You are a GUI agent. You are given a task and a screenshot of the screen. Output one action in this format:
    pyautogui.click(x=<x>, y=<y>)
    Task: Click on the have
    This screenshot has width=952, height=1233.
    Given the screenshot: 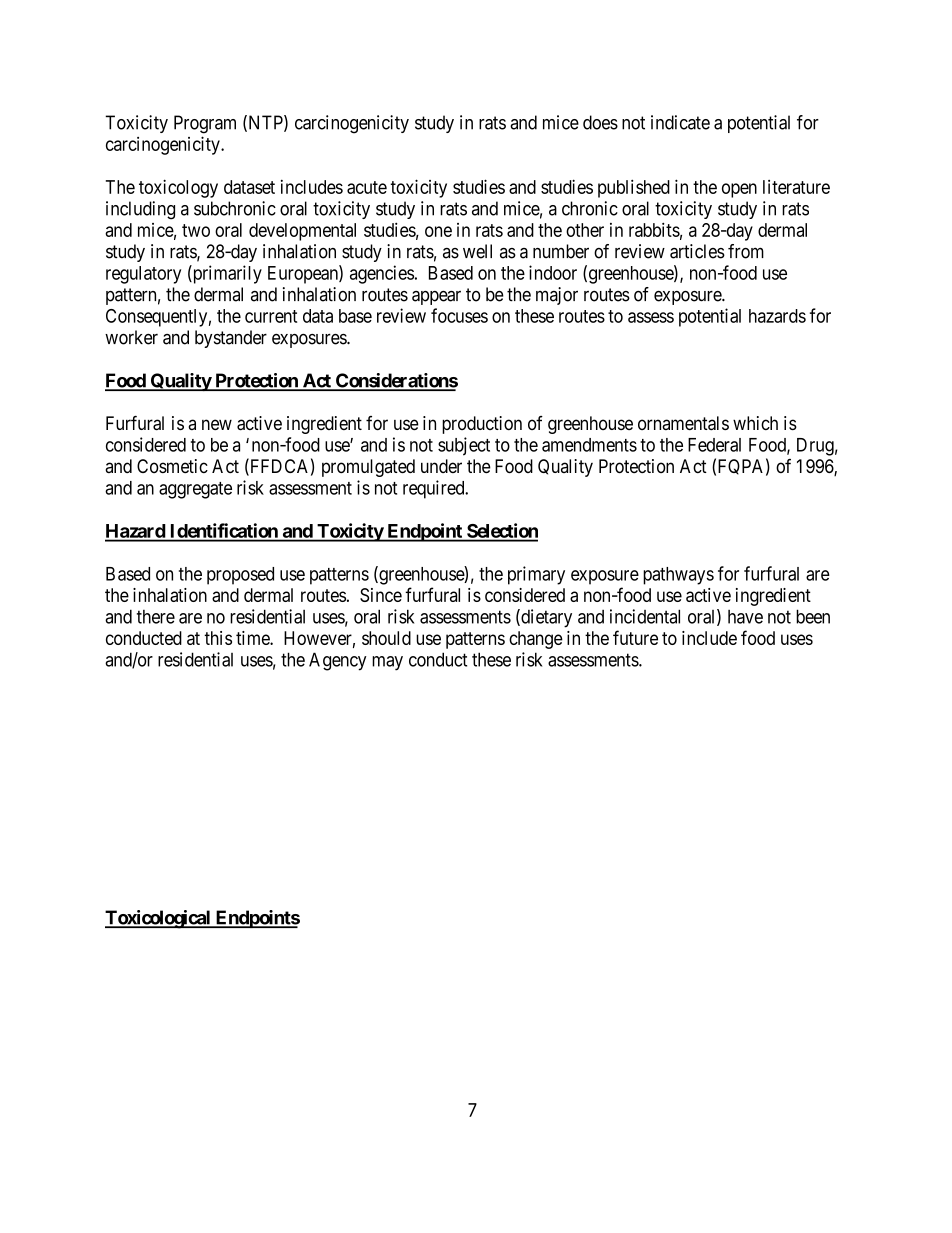 What is the action you would take?
    pyautogui.click(x=745, y=617)
